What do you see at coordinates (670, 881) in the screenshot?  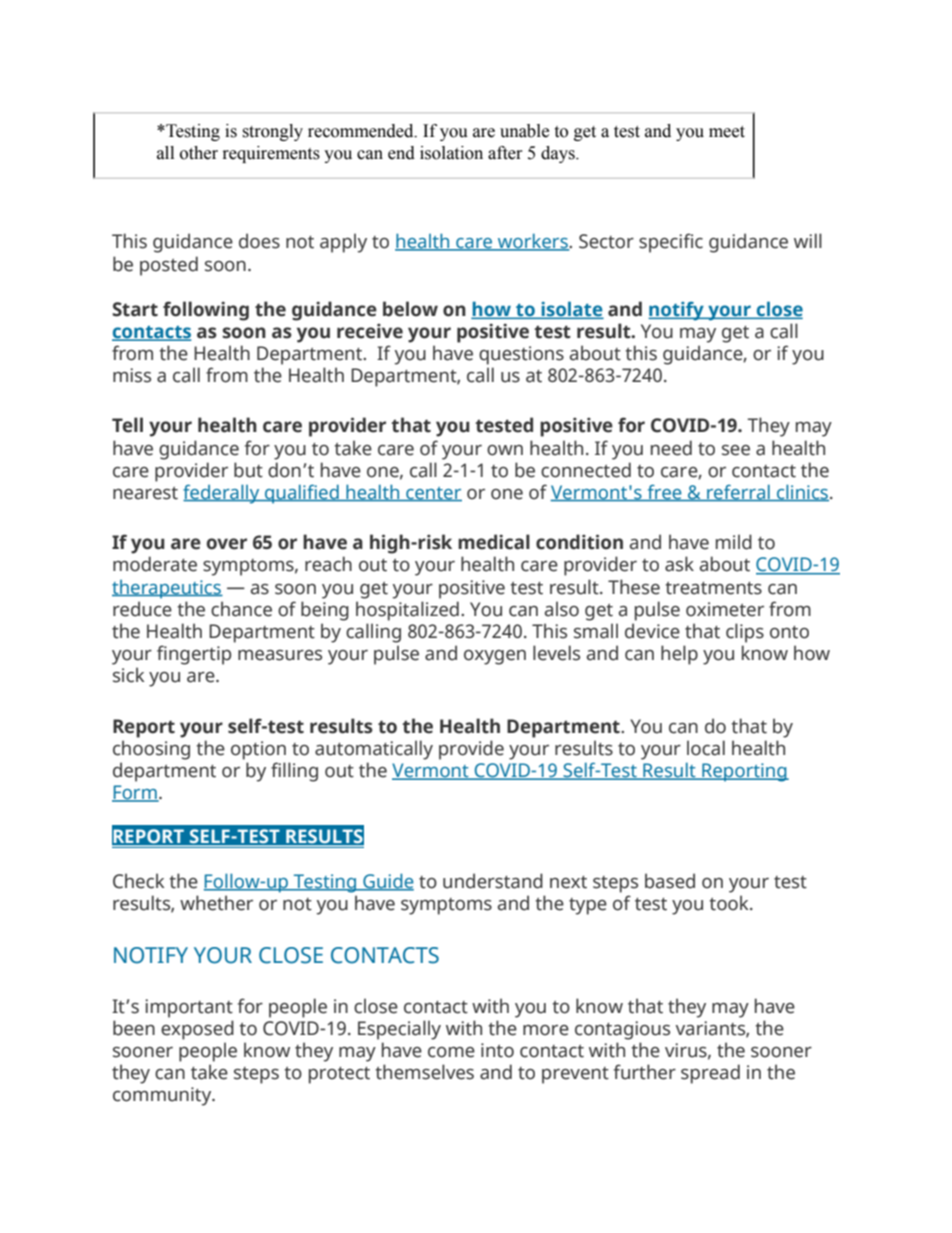 I see `based` at bounding box center [670, 881].
